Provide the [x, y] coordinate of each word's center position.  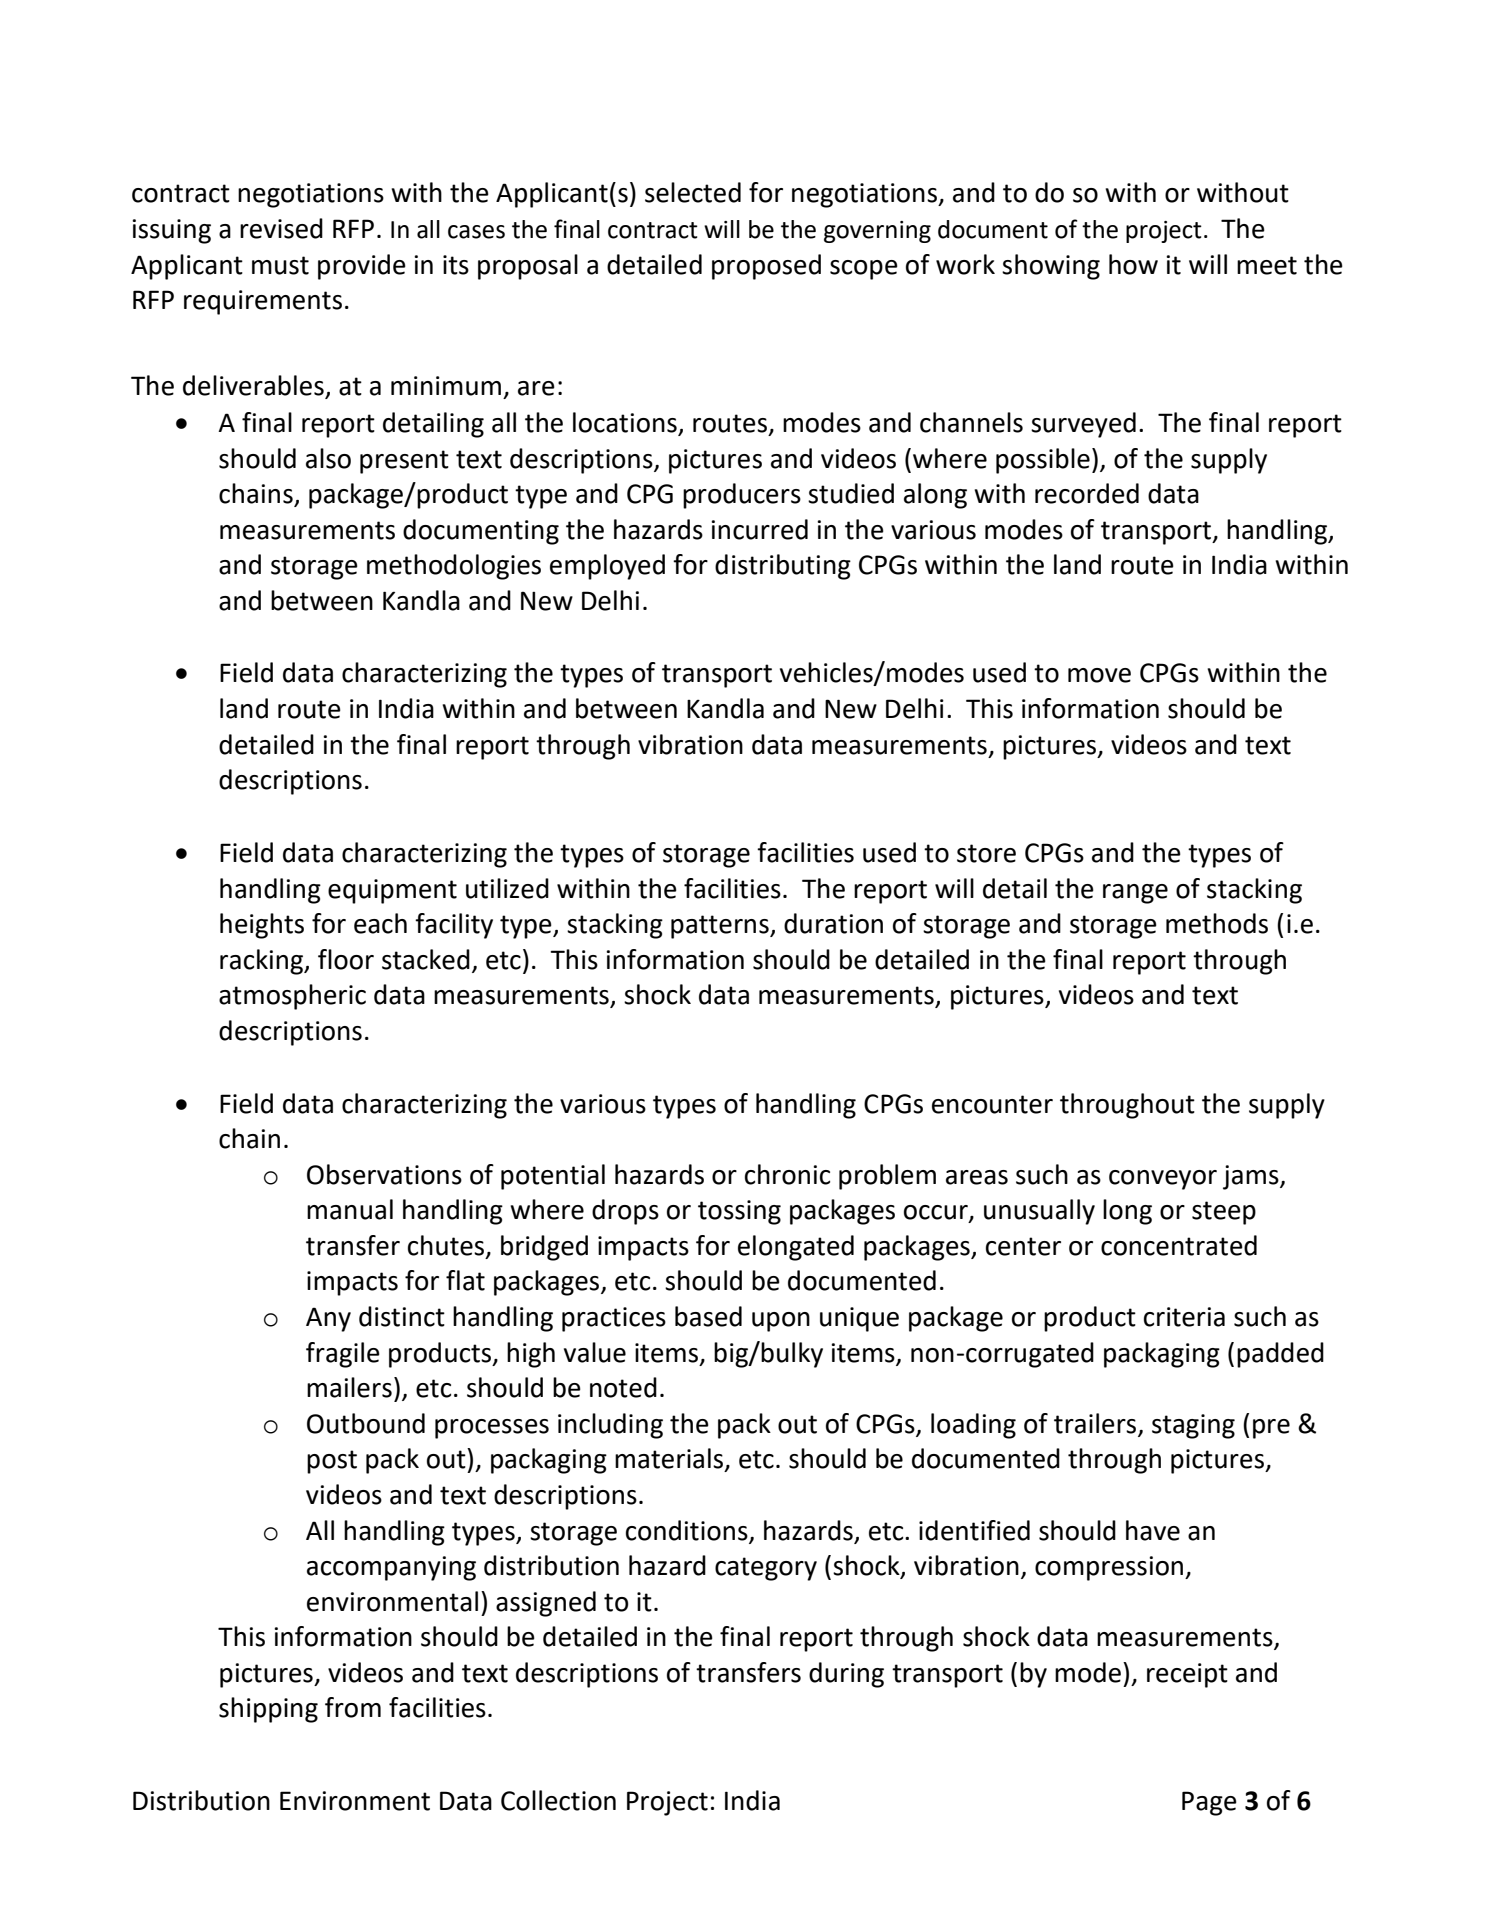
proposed [766, 267]
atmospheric [292, 997]
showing [1051, 267]
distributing [783, 567]
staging [1193, 1426]
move [1099, 675]
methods [1217, 923]
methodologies [454, 567]
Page [1209, 1803]
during [846, 1675]
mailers [349, 1387]
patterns [721, 927]
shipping [268, 1710]
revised [281, 228]
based [708, 1316]
